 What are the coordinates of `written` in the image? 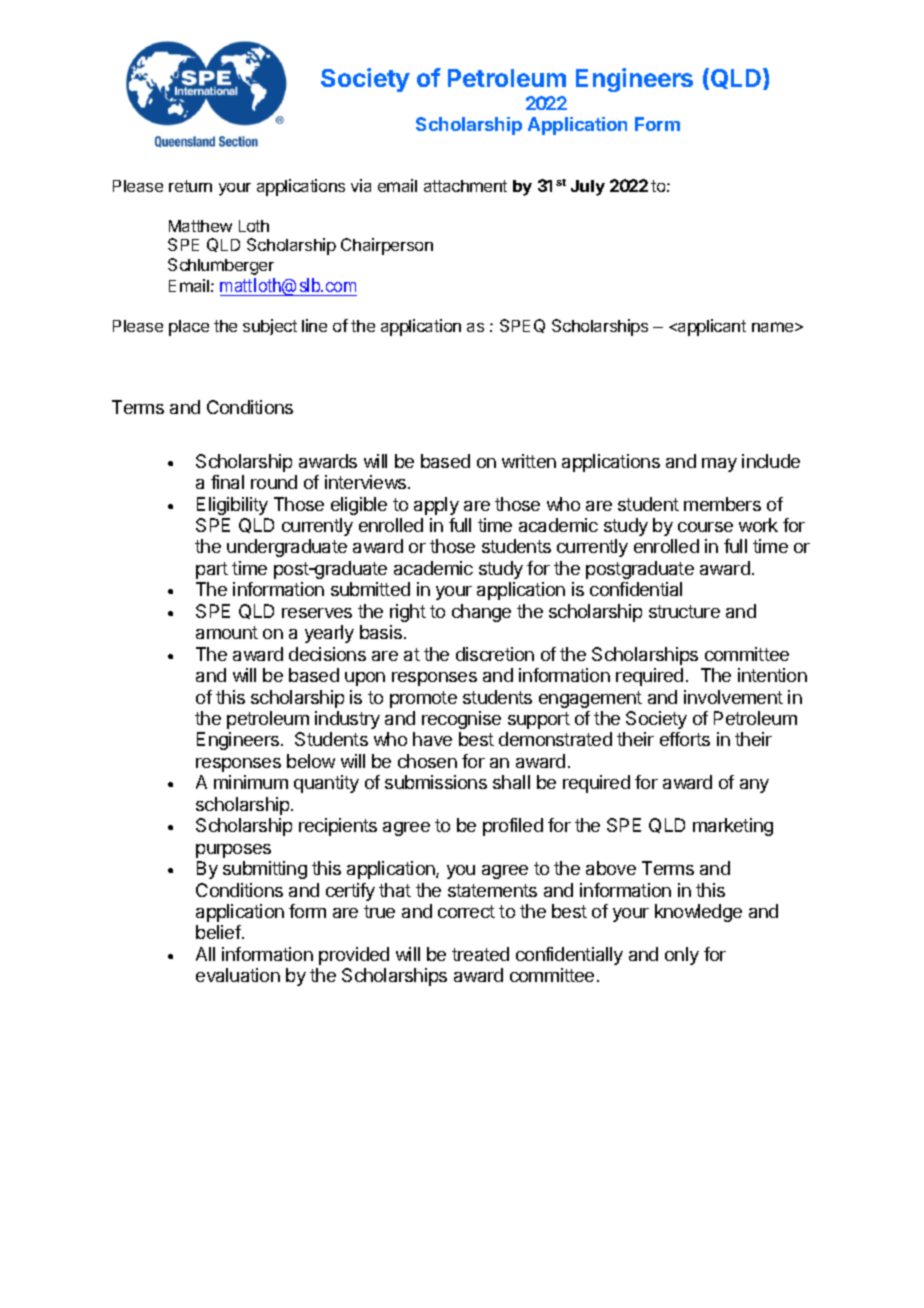 It's located at (529, 461).
